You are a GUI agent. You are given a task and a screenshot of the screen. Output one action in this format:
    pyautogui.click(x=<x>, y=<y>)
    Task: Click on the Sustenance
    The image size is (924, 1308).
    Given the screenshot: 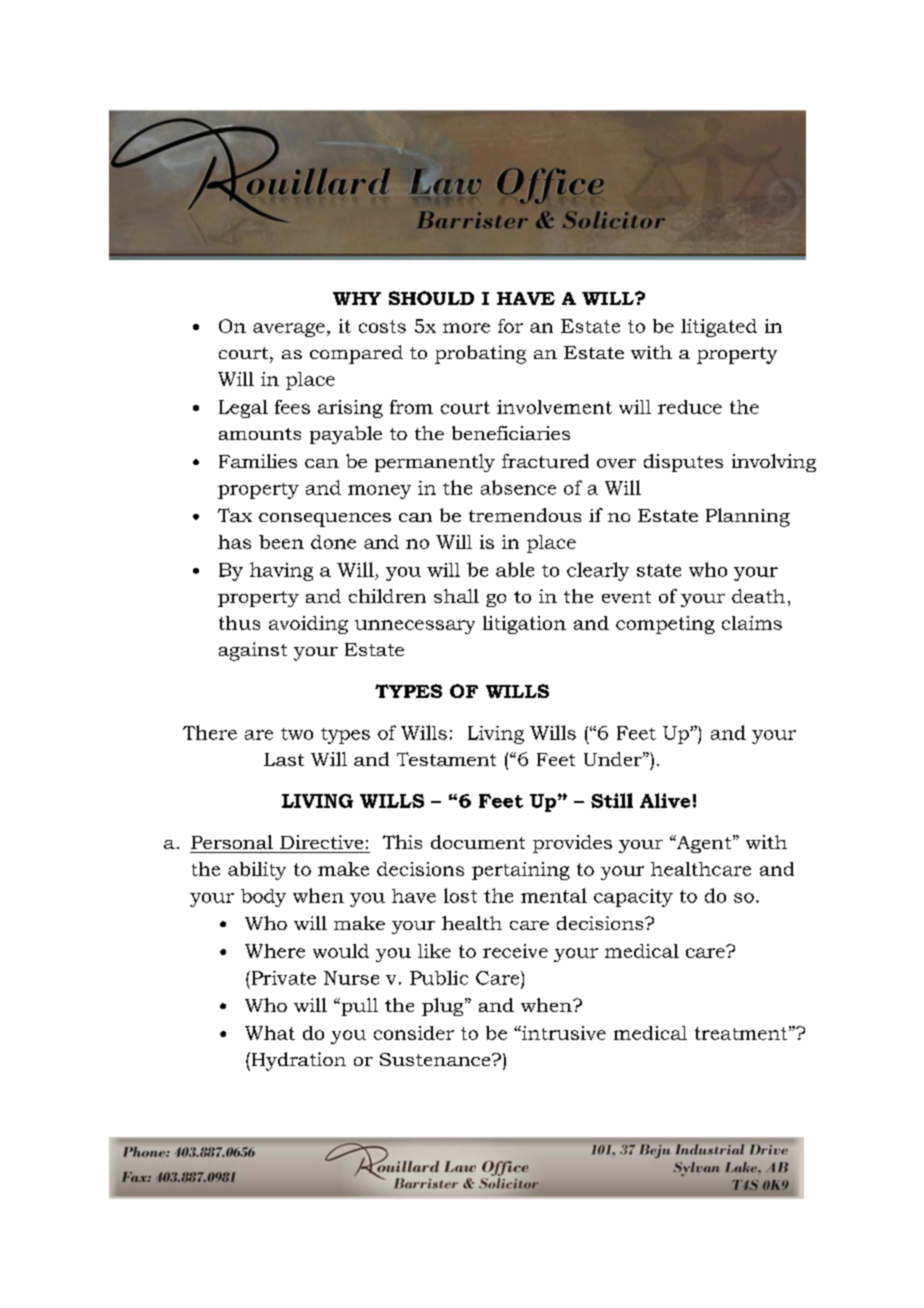 What is the action you would take?
    pyautogui.click(x=436, y=1059)
